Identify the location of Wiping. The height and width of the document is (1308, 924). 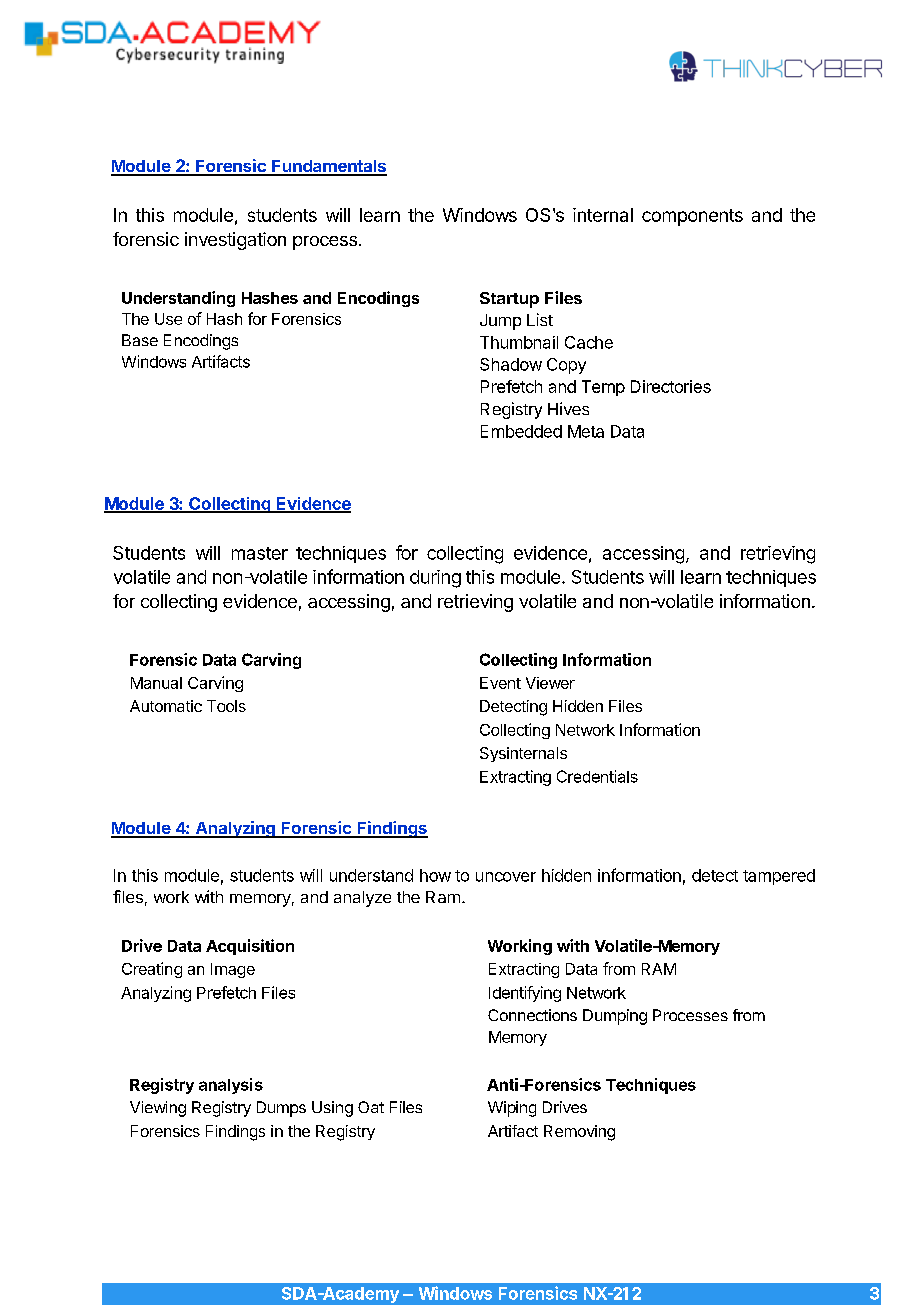
(512, 1109).
